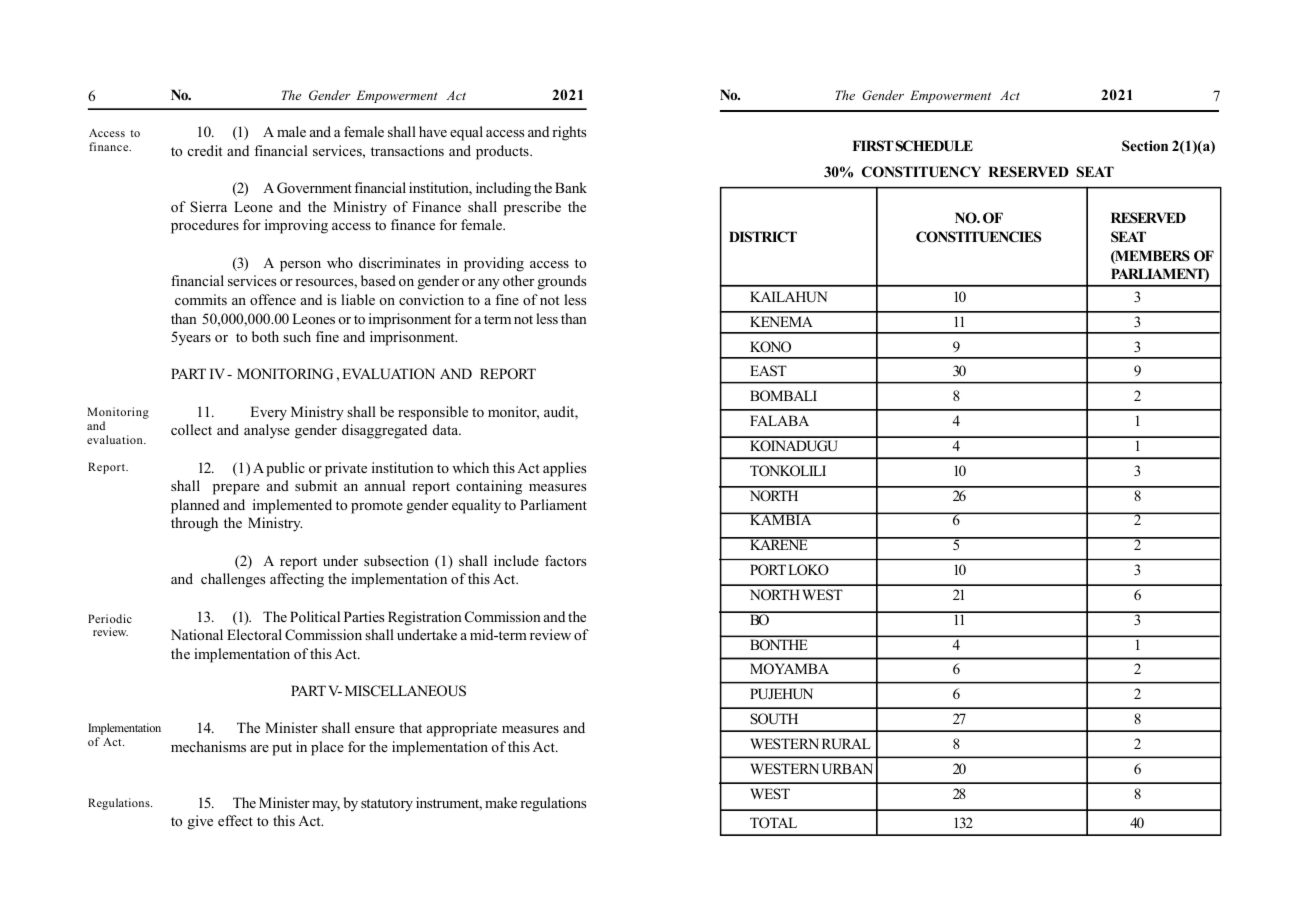 This screenshot has width=1308, height=924. I want to click on SOUTH, so click(774, 719).
